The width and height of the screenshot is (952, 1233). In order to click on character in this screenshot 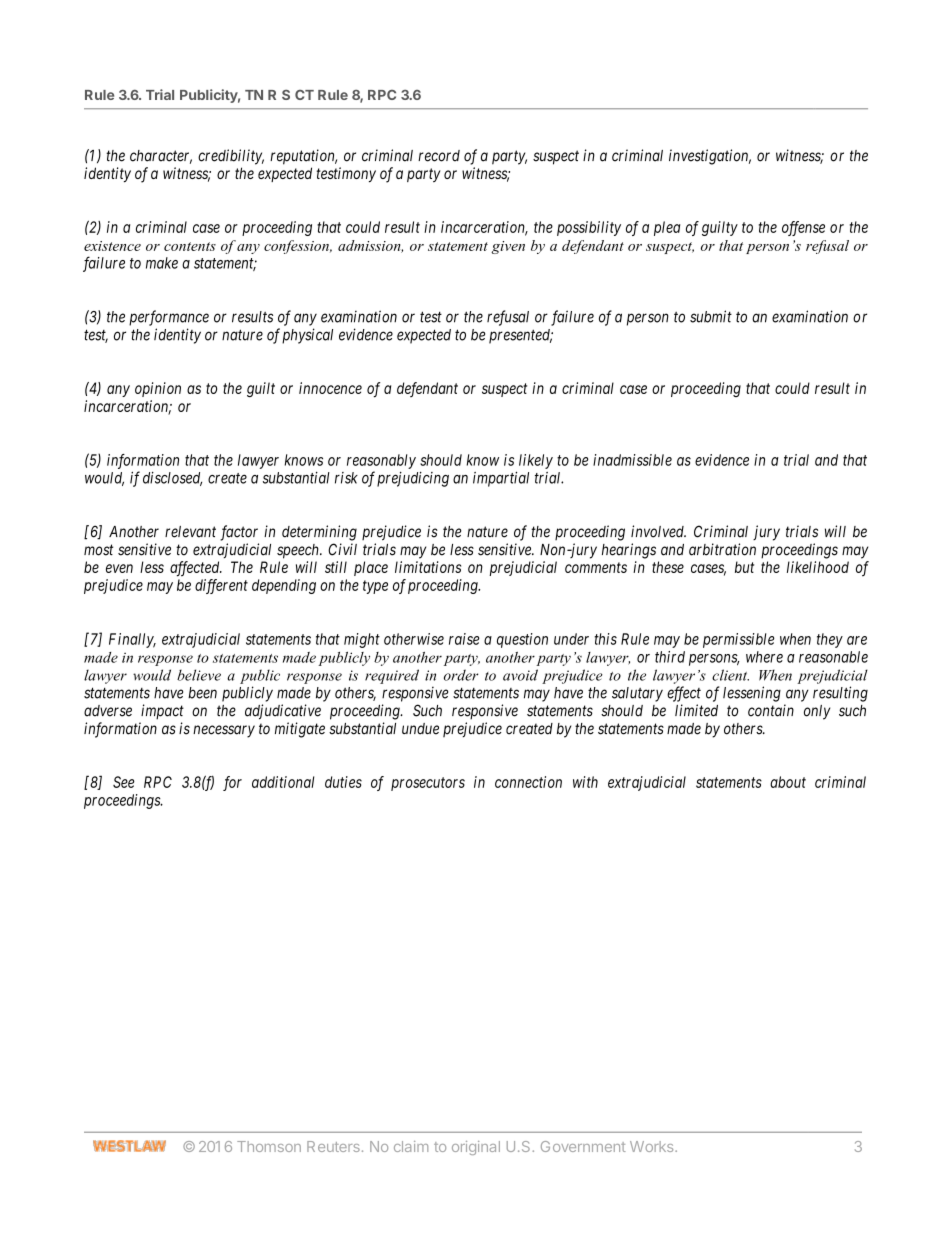, I will do `click(161, 157)`.
